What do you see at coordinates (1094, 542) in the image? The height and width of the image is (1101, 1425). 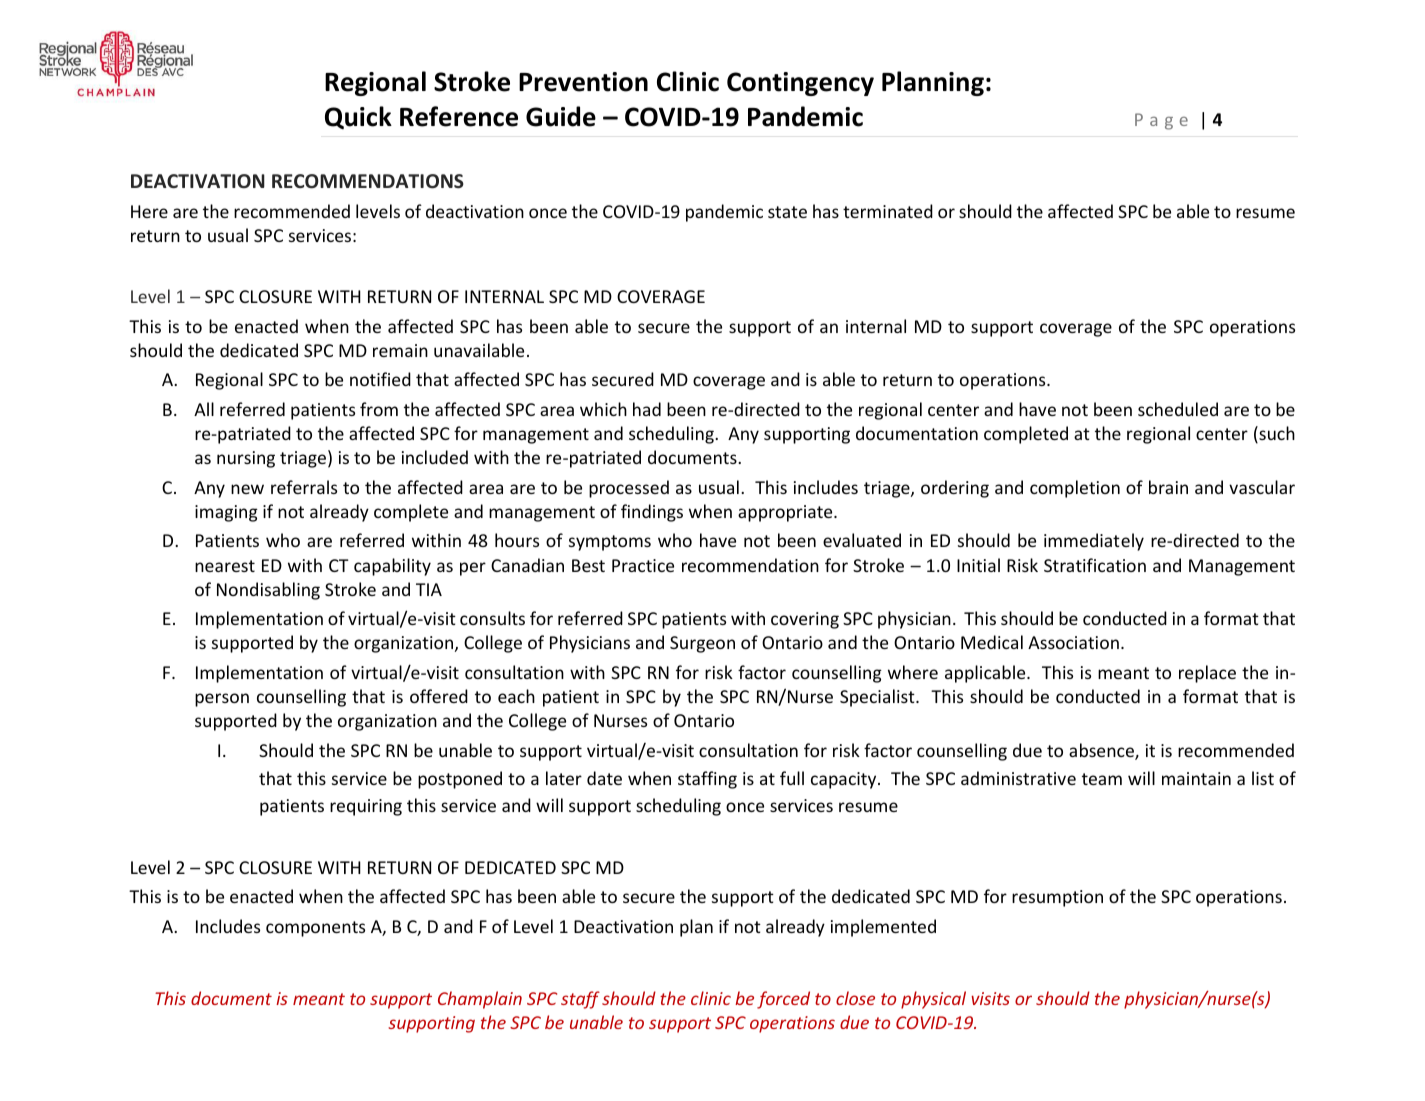 I see `immediately` at bounding box center [1094, 542].
